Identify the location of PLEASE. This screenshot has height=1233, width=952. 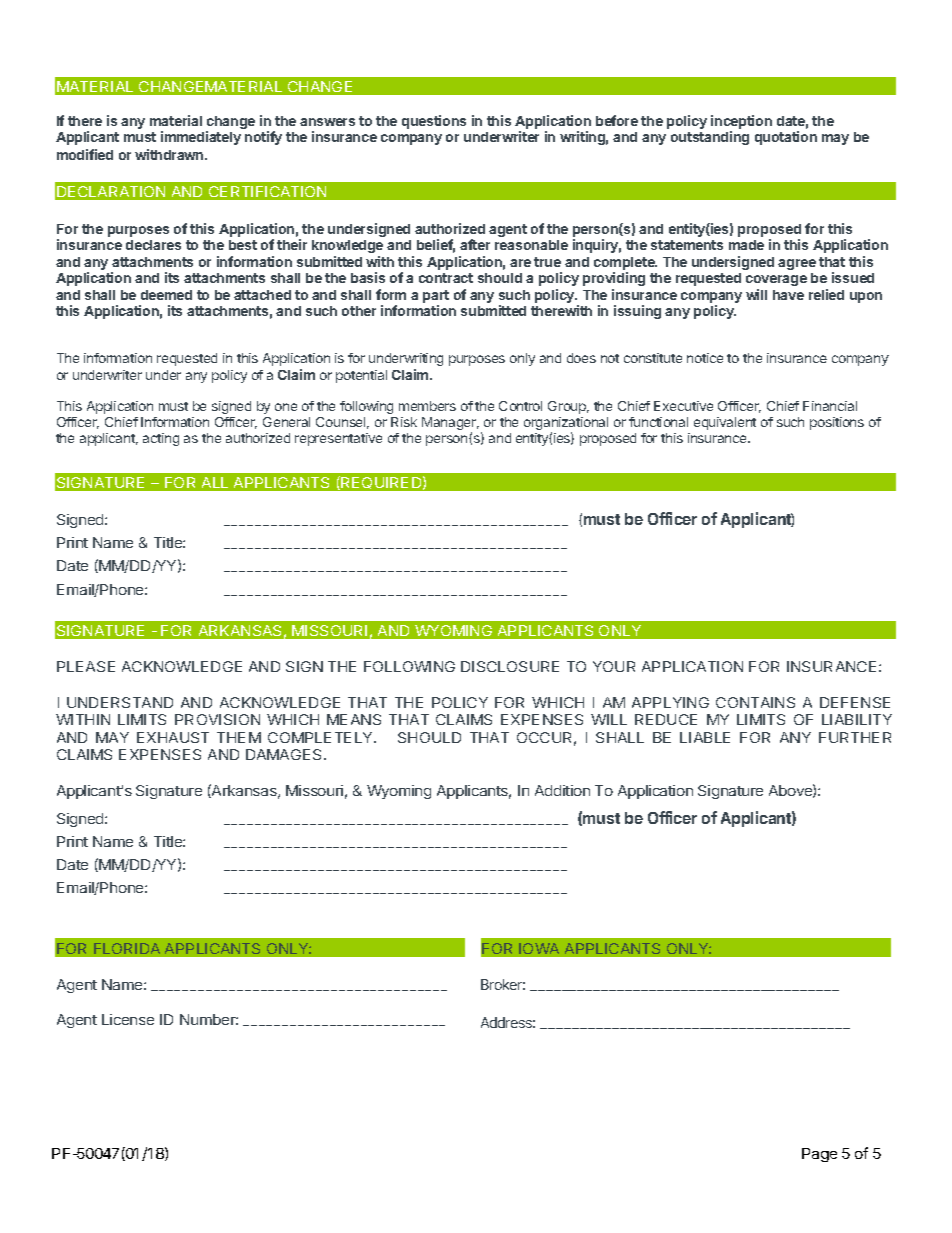
(86, 666).
